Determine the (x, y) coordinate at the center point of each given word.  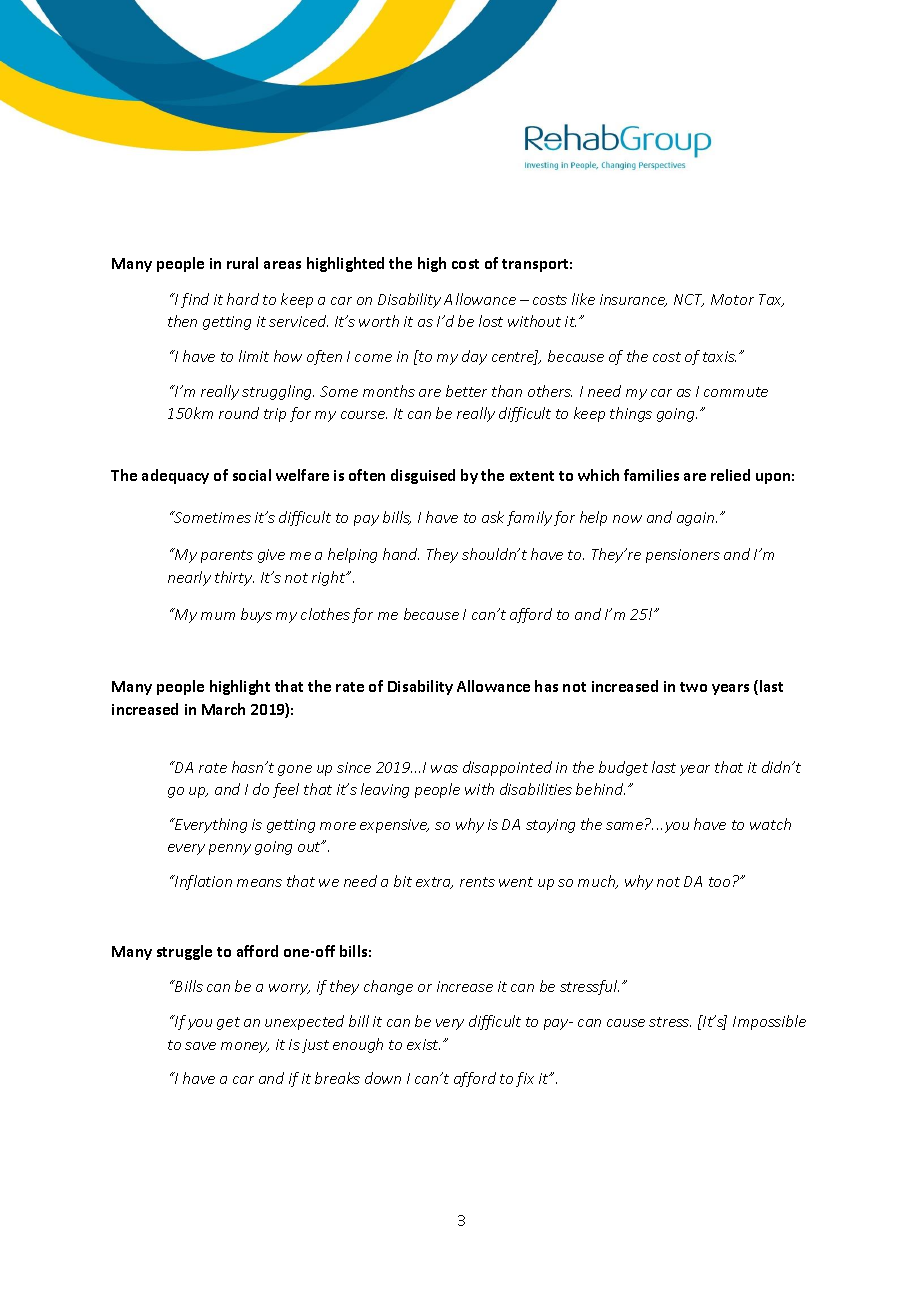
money (245, 1047)
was (444, 769)
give (271, 556)
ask (493, 517)
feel (286, 790)
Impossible (769, 1022)
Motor (732, 299)
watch (770, 824)
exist (423, 1044)
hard (243, 299)
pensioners (683, 556)
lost (491, 321)
